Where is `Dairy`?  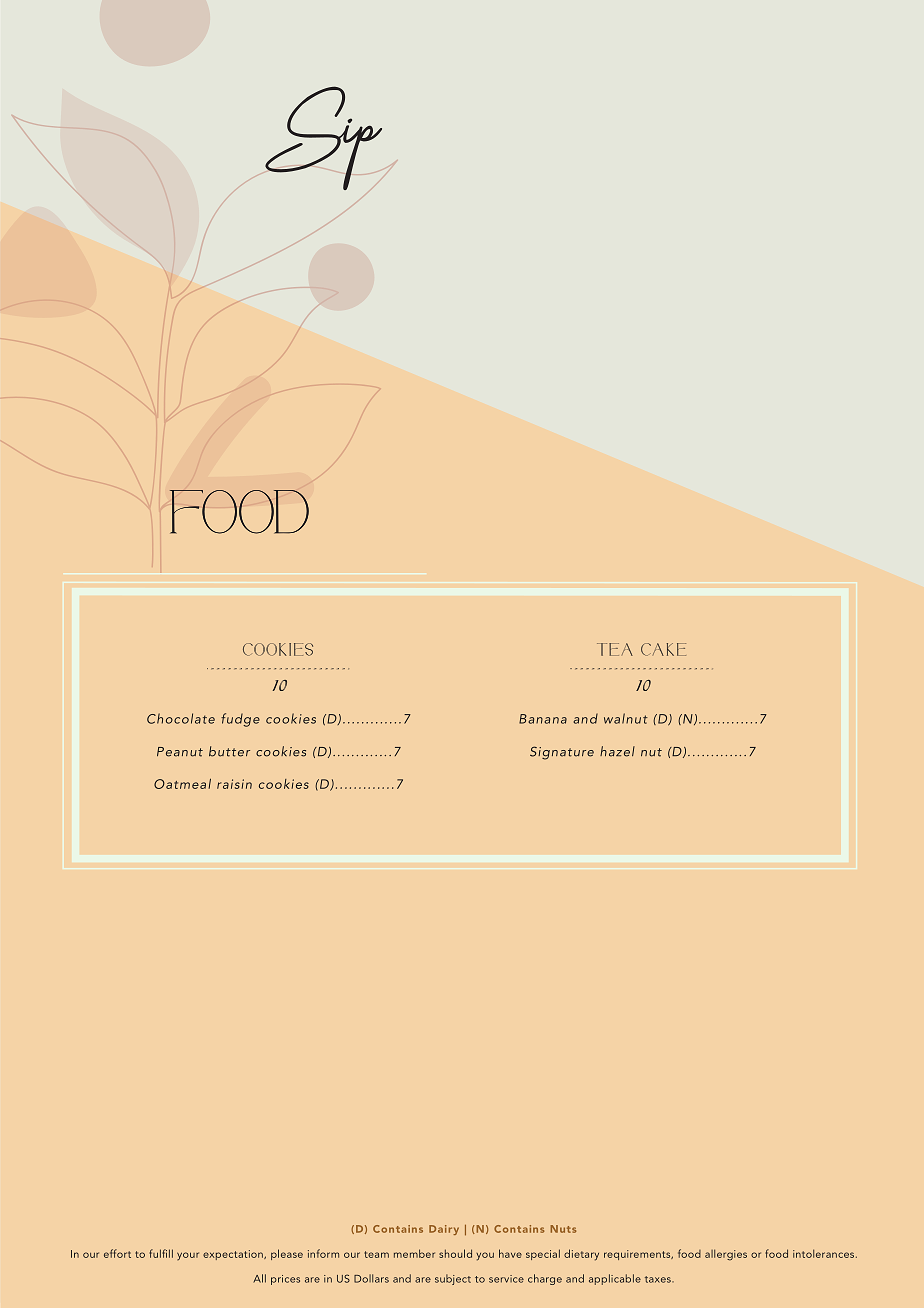 Dairy is located at coordinates (444, 1230).
